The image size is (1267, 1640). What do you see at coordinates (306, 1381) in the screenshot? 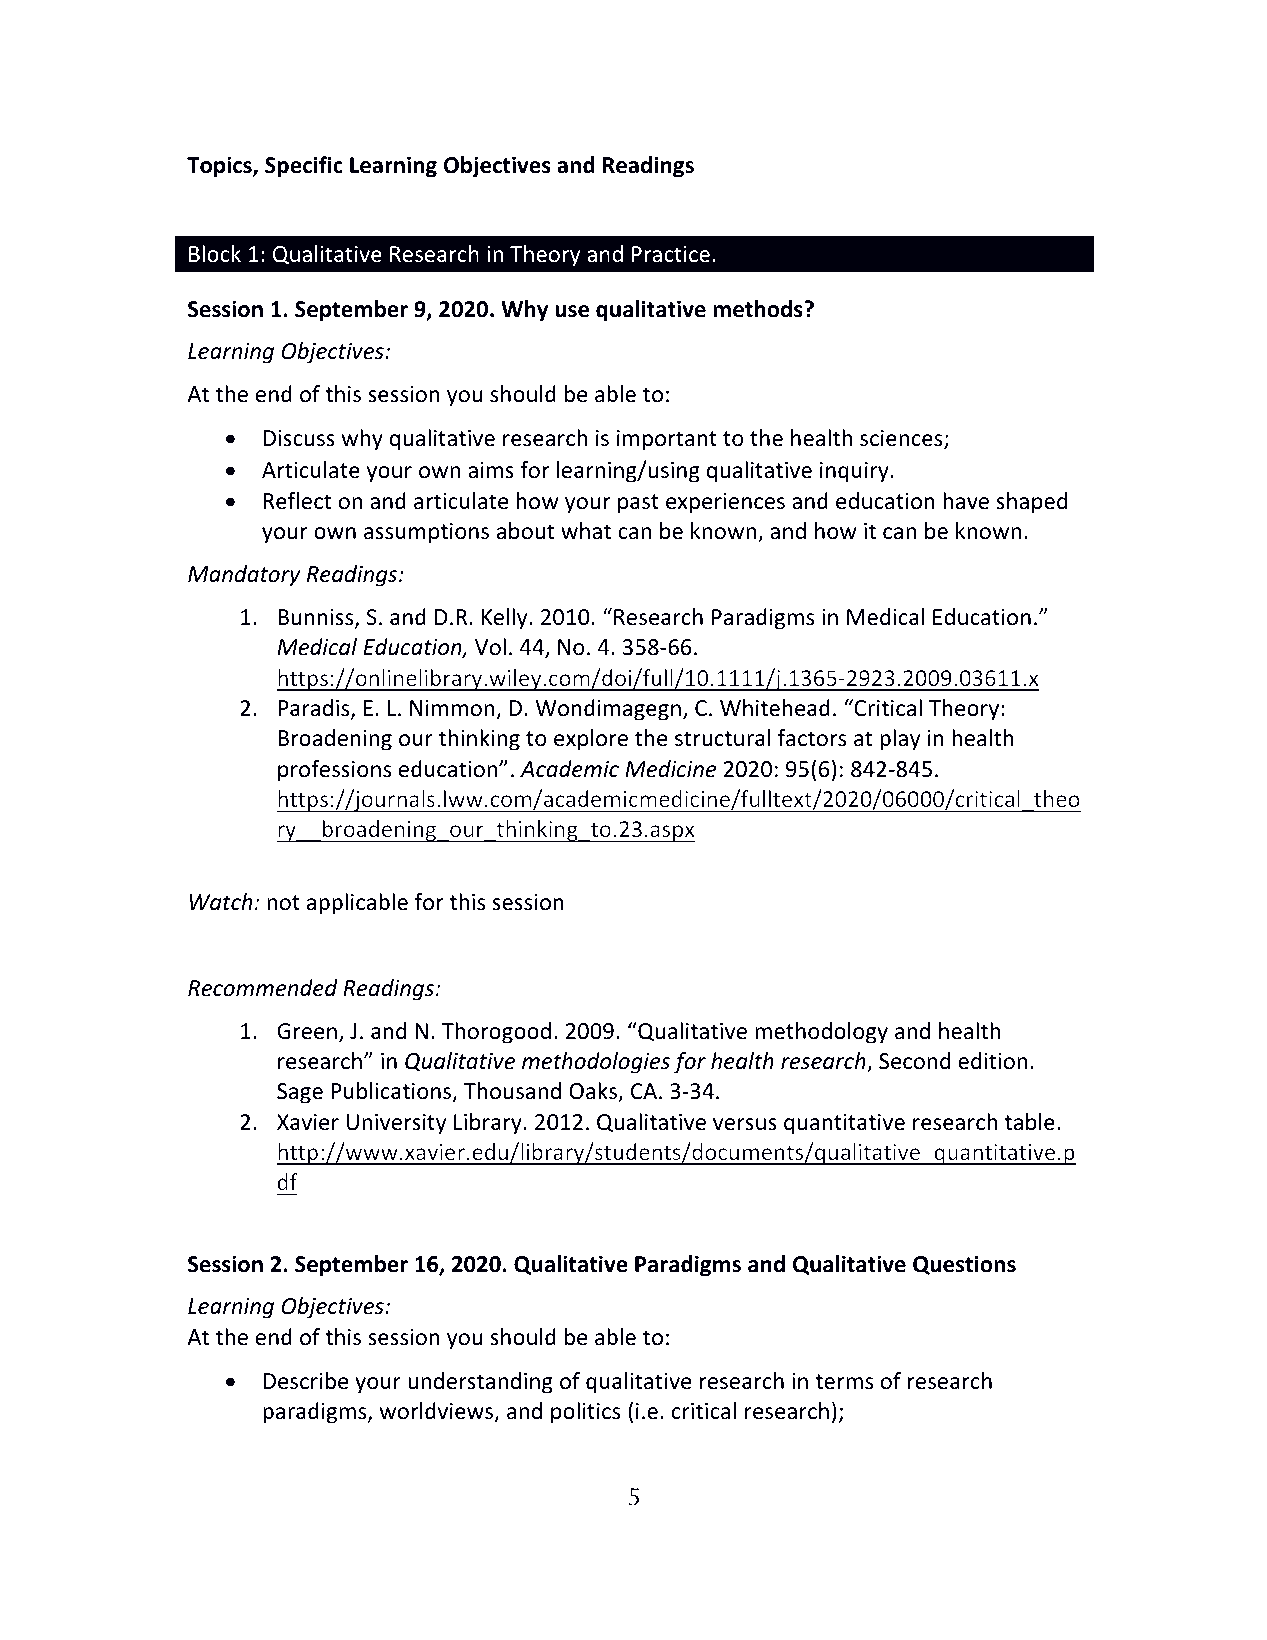
I see `Describe` at bounding box center [306, 1381].
